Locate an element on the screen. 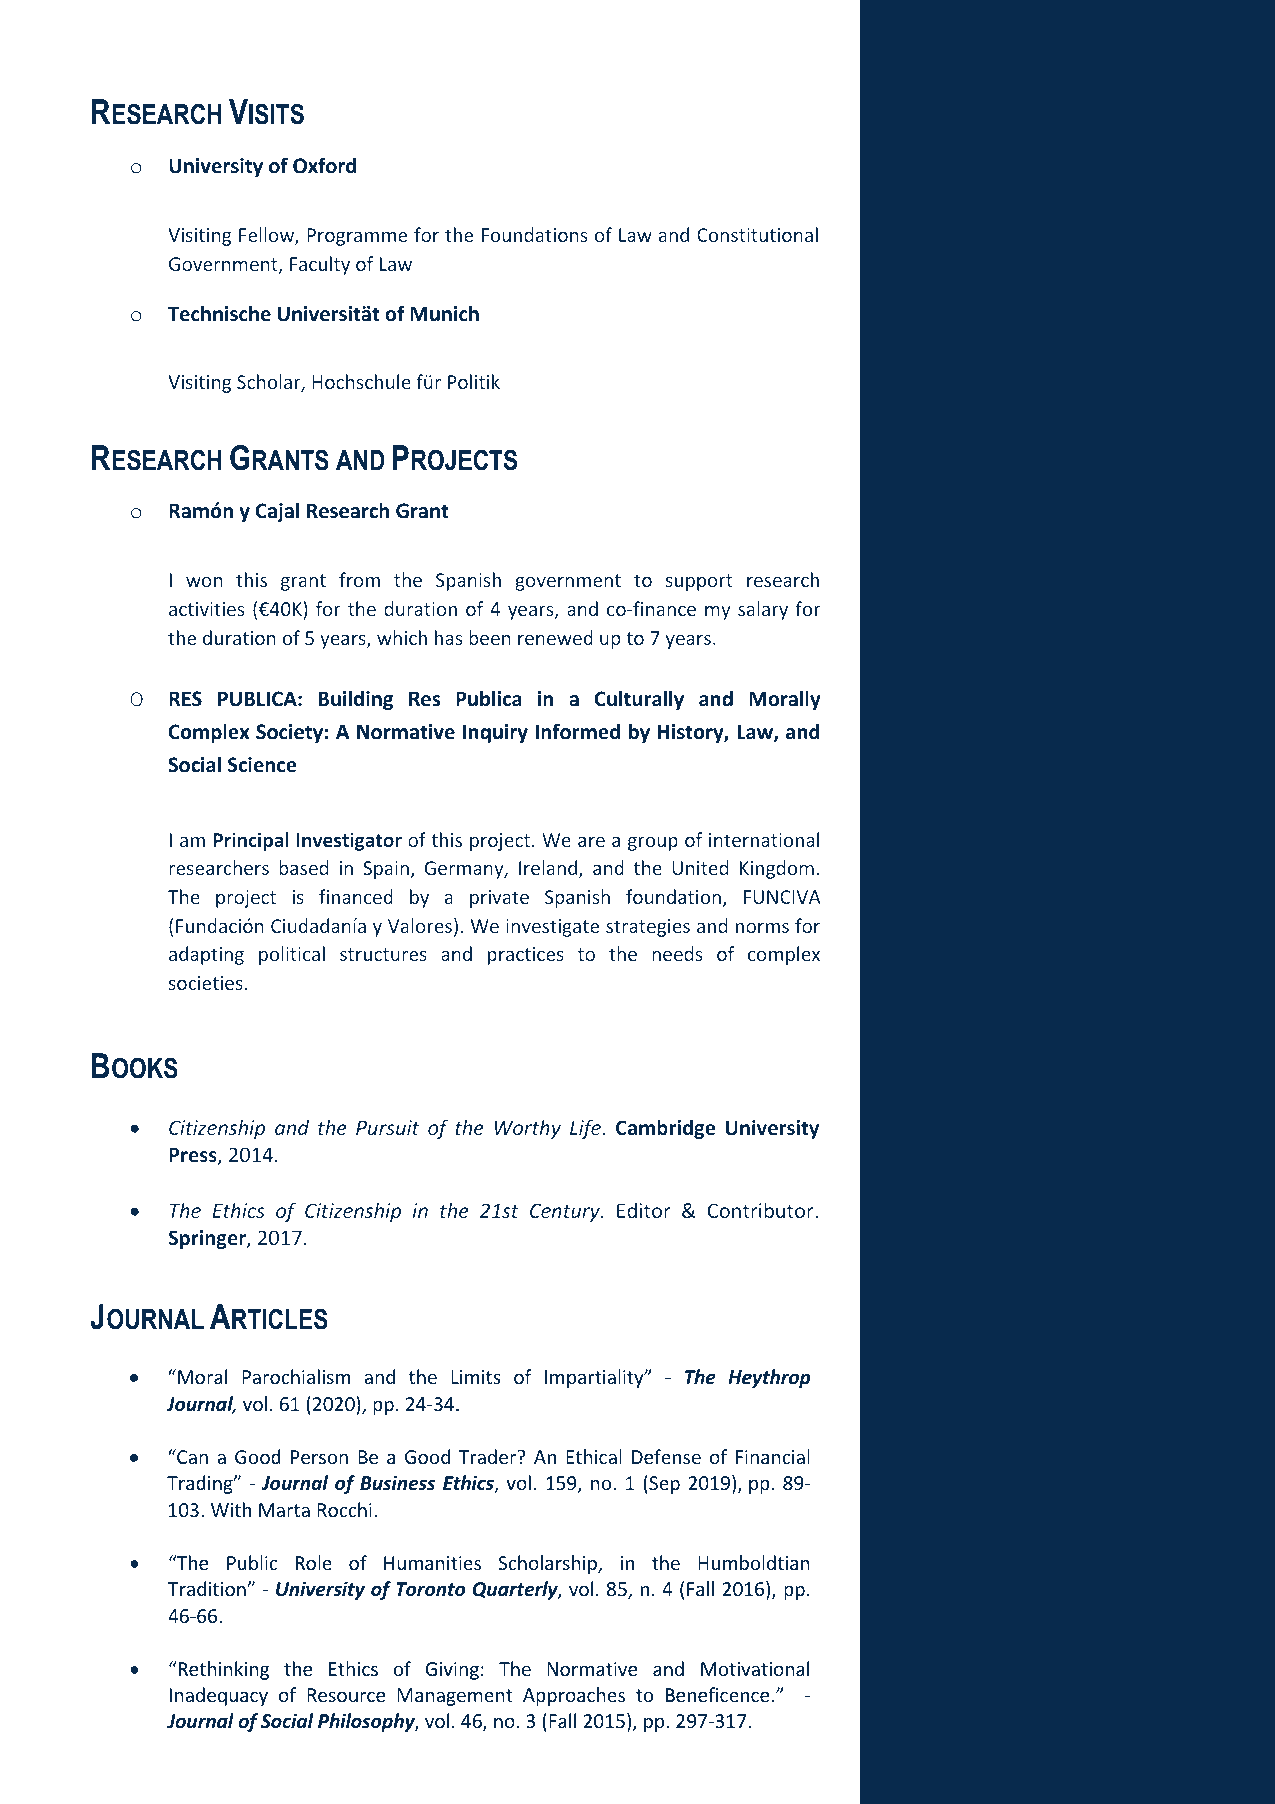 The height and width of the screenshot is (1804, 1275). Munich is located at coordinates (444, 313).
